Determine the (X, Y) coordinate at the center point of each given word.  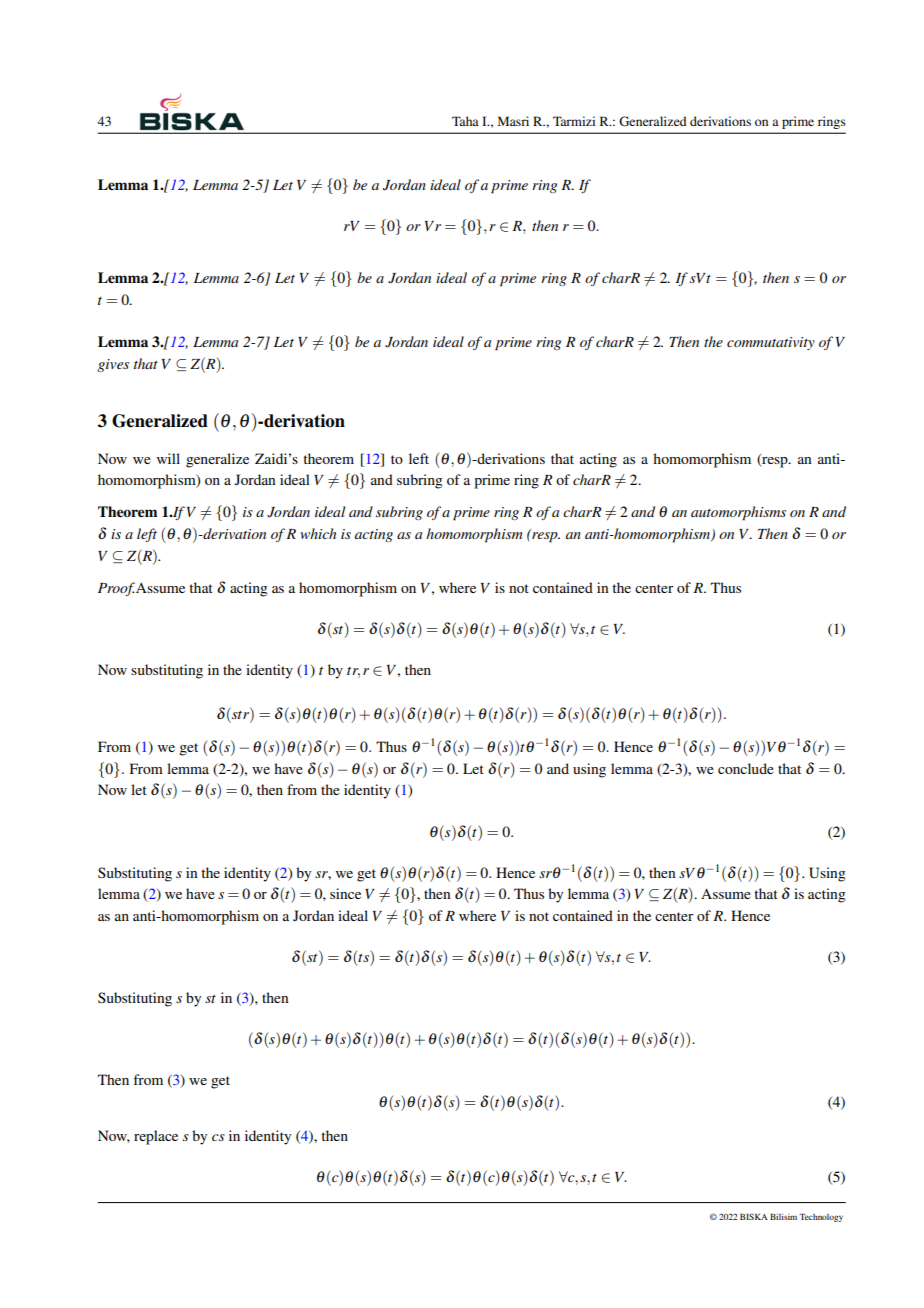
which (318, 533)
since (345, 893)
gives (113, 365)
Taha (465, 121)
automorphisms (738, 513)
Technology (821, 1218)
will (168, 458)
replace (156, 1137)
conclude (746, 768)
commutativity (771, 343)
